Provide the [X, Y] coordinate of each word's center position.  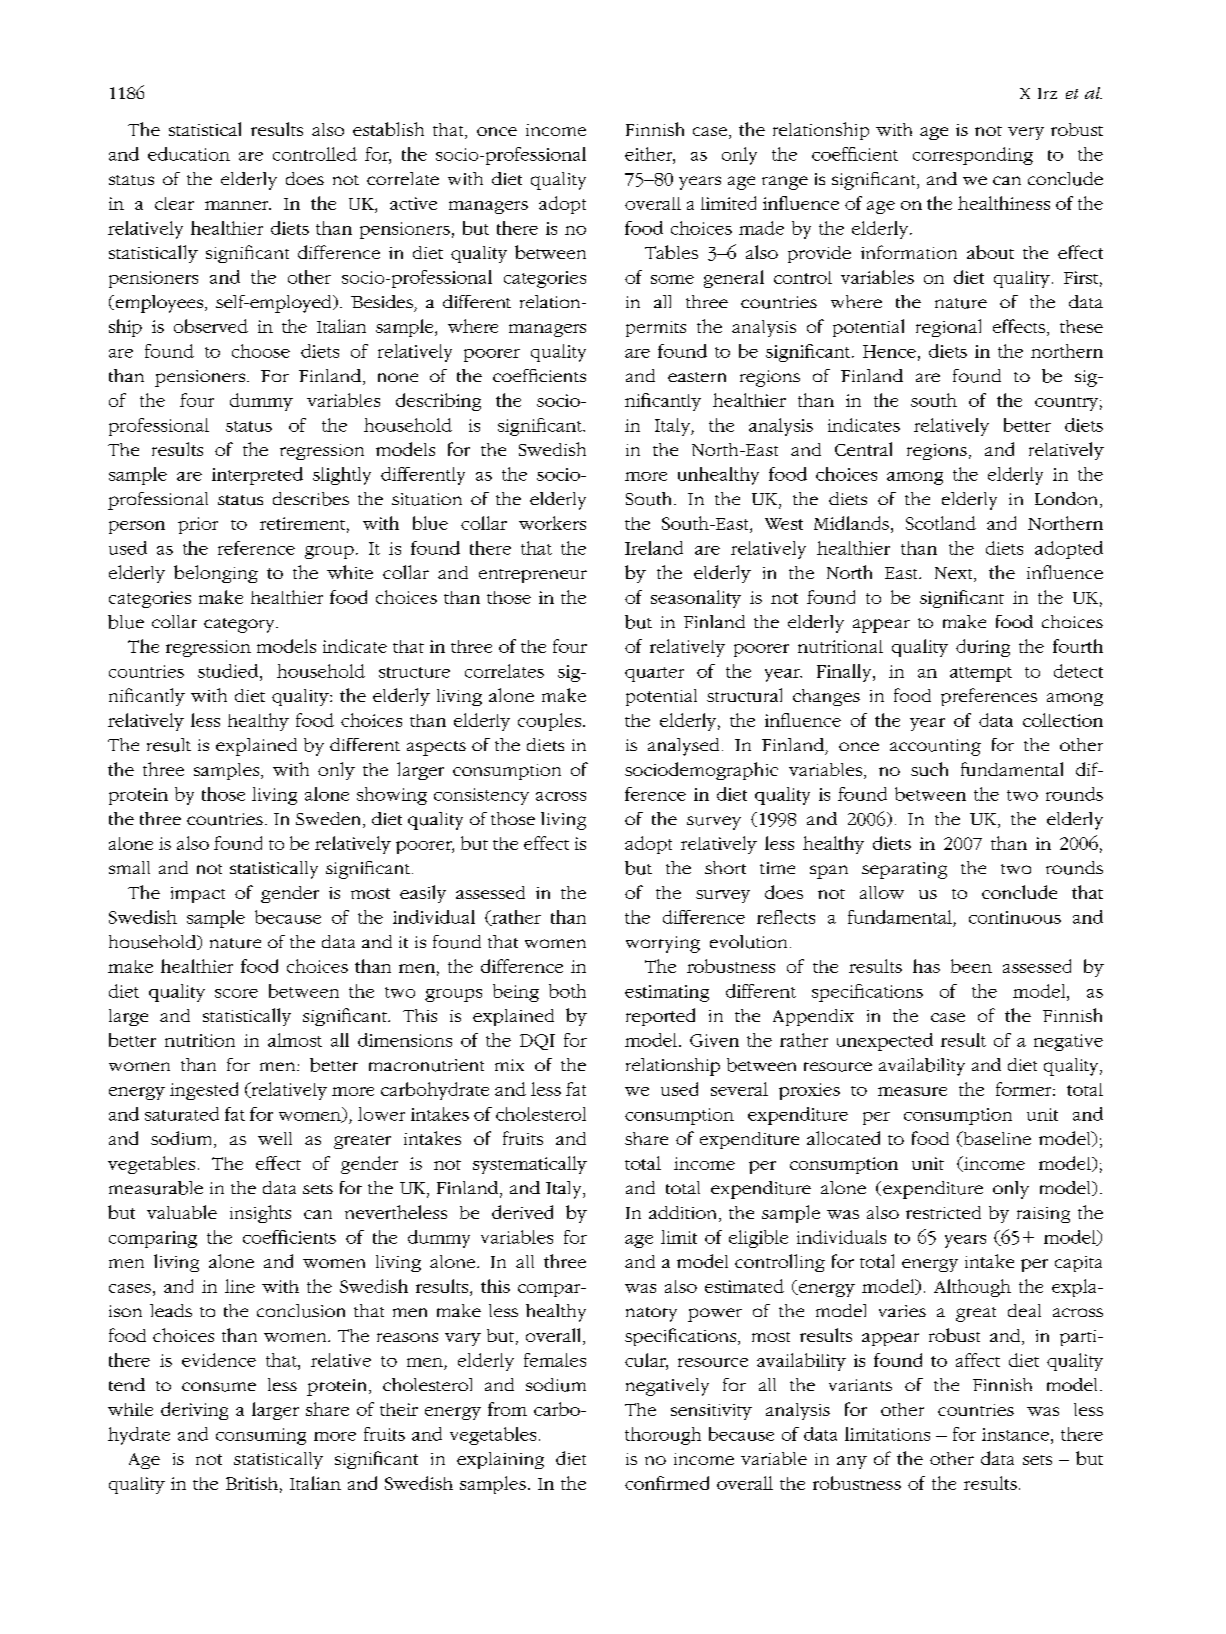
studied [229, 671]
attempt [981, 674]
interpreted [257, 476]
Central [863, 449]
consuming [261, 1436]
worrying [663, 944]
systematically [530, 1165]
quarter [654, 674]
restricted [943, 1212]
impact [198, 895]
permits [656, 329]
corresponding [973, 156]
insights [260, 1214]
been [971, 966]
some [672, 279]
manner [238, 205]
